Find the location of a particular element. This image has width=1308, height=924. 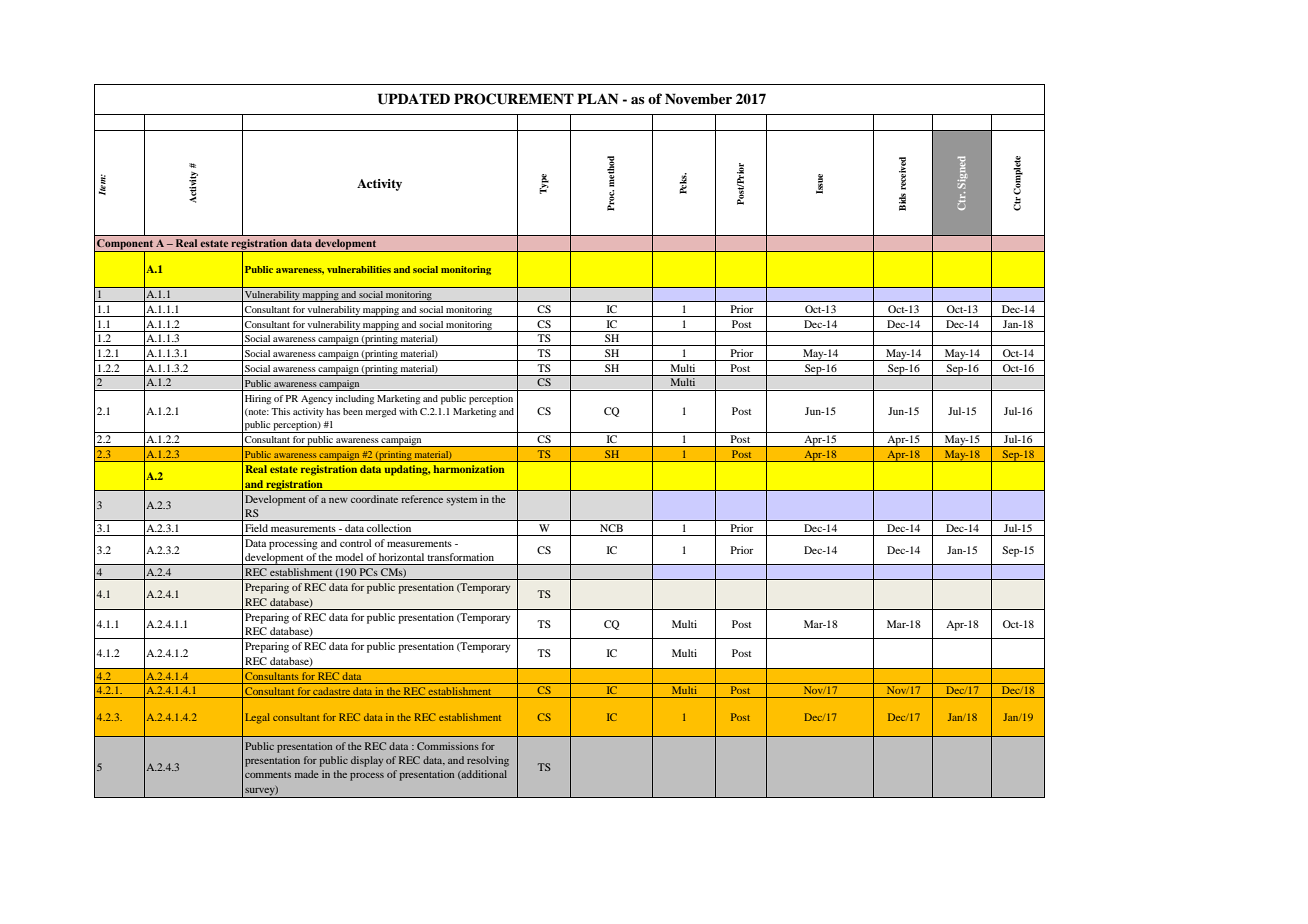

horizontal is located at coordinates (401, 557).
